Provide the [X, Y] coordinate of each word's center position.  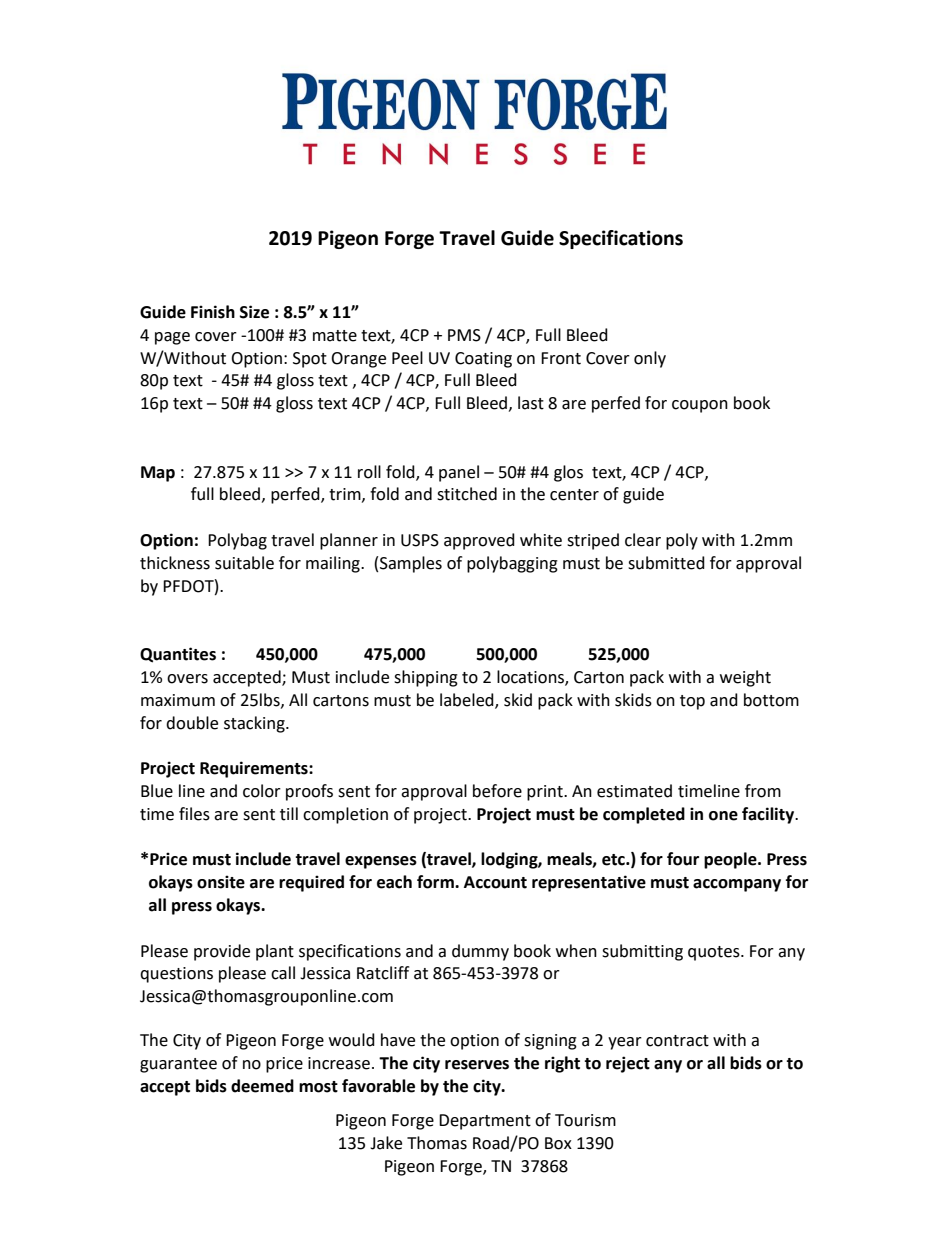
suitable [244, 563]
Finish [213, 312]
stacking [255, 724]
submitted [666, 563]
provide [222, 952]
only [650, 359]
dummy [480, 952]
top [692, 702]
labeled [468, 700]
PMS [464, 335]
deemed [262, 1086]
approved [479, 541]
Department [485, 1122]
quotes [715, 953]
